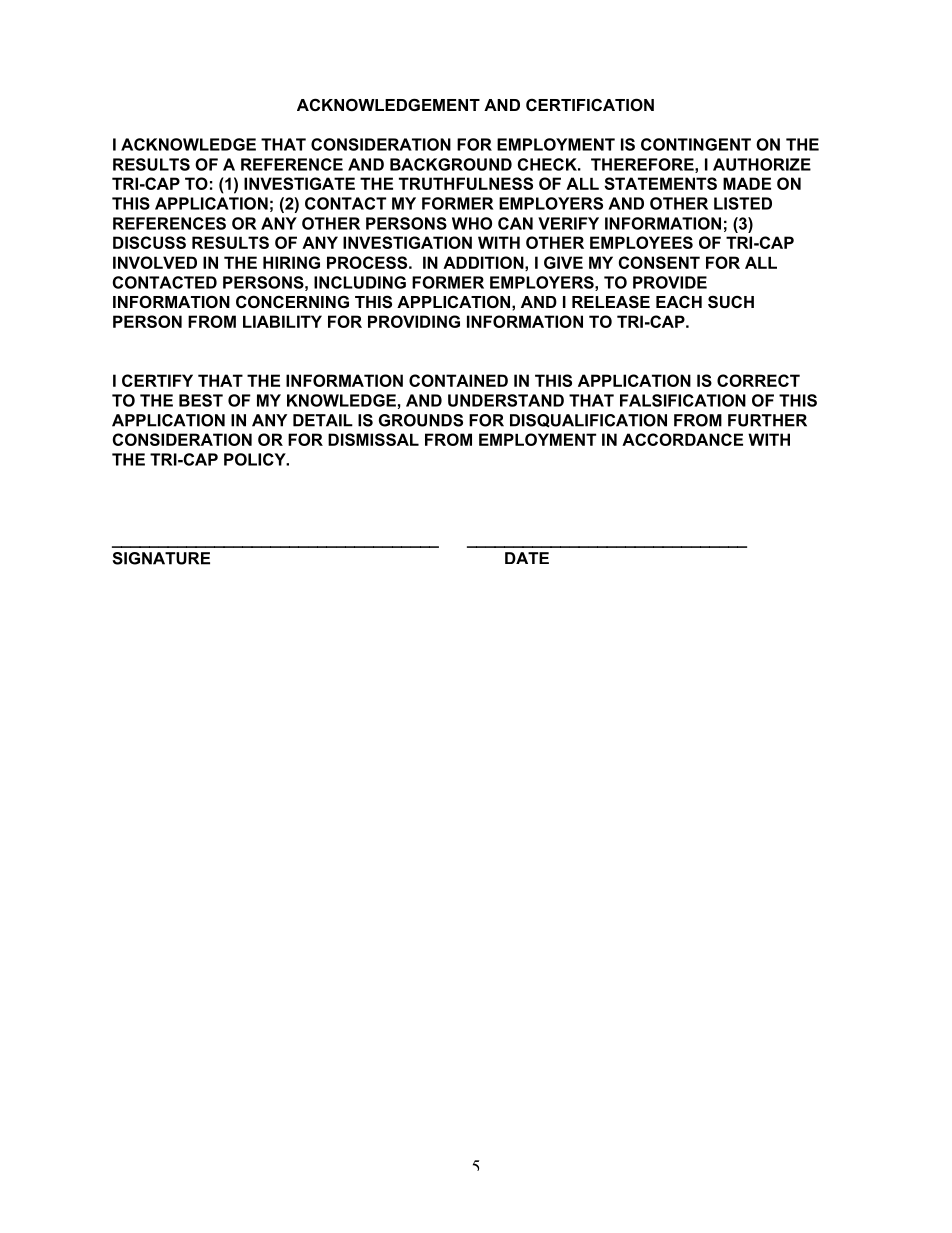 The image size is (952, 1233). What do you see at coordinates (282, 321) in the image?
I see `LIABILITY` at bounding box center [282, 321].
